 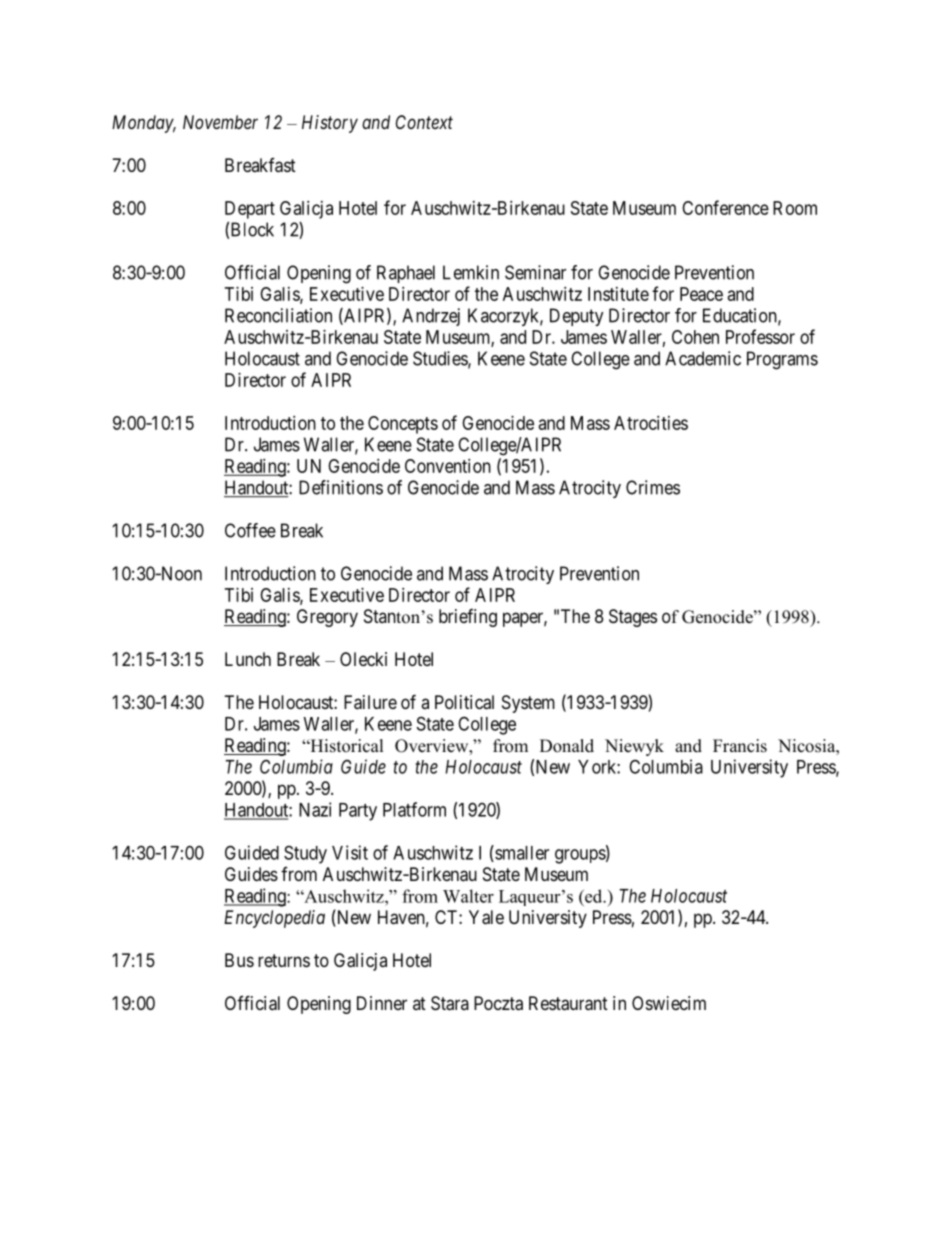 I want to click on returns, so click(x=284, y=960).
